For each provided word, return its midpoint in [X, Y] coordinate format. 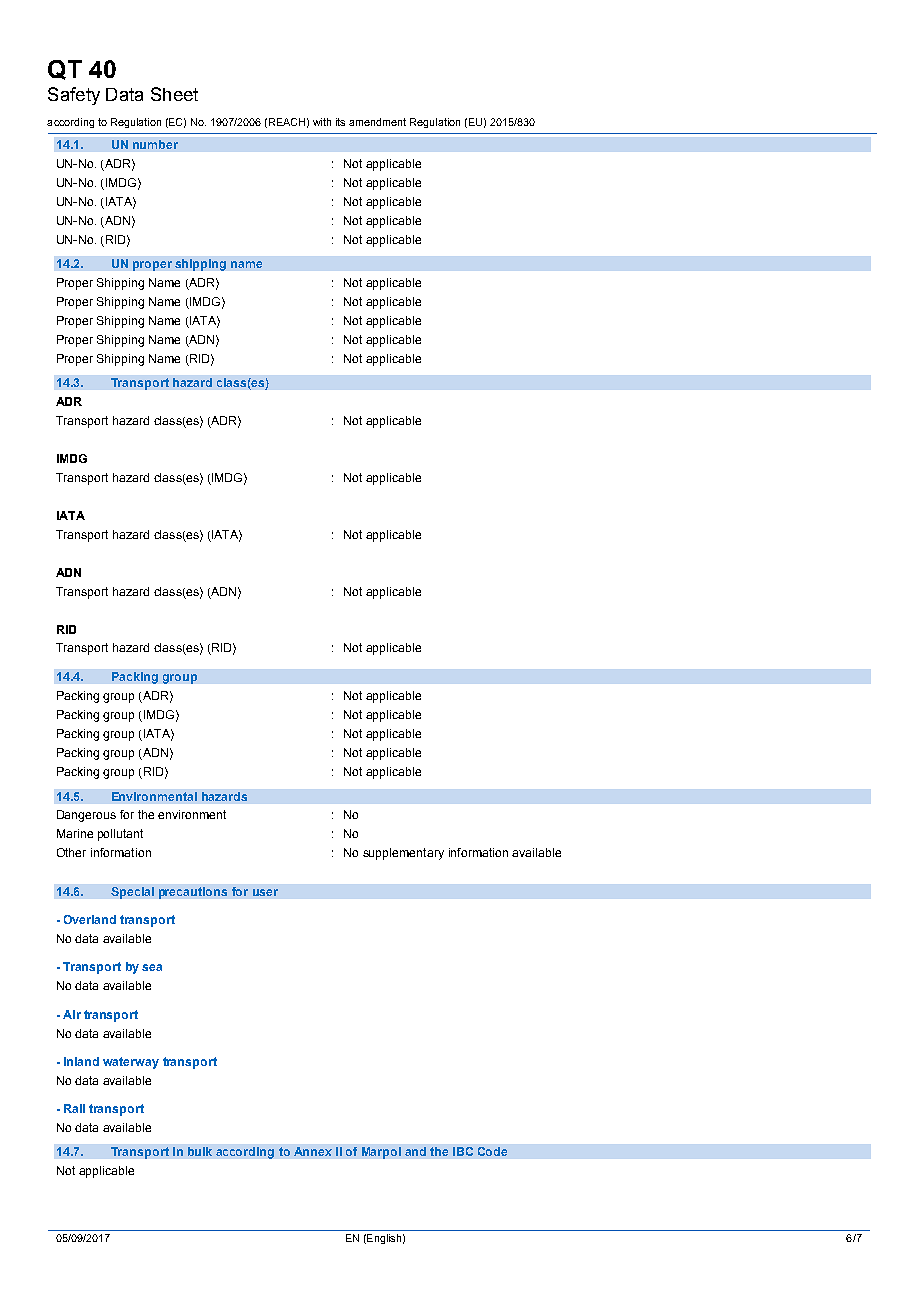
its [340, 122]
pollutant [120, 835]
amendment [377, 122]
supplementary [403, 854]
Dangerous [86, 816]
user [265, 892]
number [155, 144]
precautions [193, 893]
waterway [131, 1063]
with [322, 122]
